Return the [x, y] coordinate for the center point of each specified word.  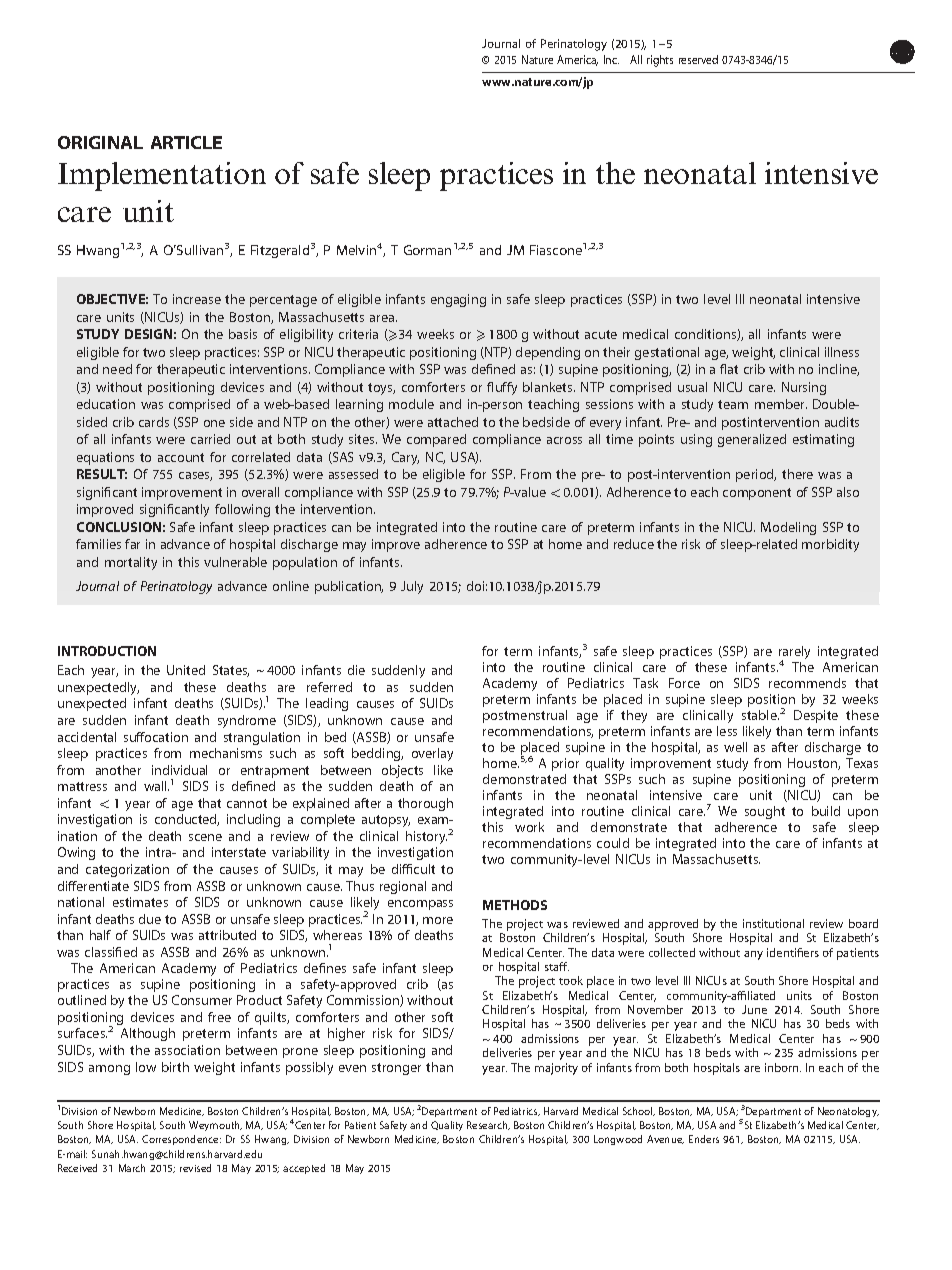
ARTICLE [186, 142]
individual [179, 770]
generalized [752, 440]
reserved [698, 59]
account [181, 457]
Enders [704, 1139]
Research [488, 1125]
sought [765, 812]
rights [660, 61]
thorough [425, 804]
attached [453, 422]
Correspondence [181, 1140]
